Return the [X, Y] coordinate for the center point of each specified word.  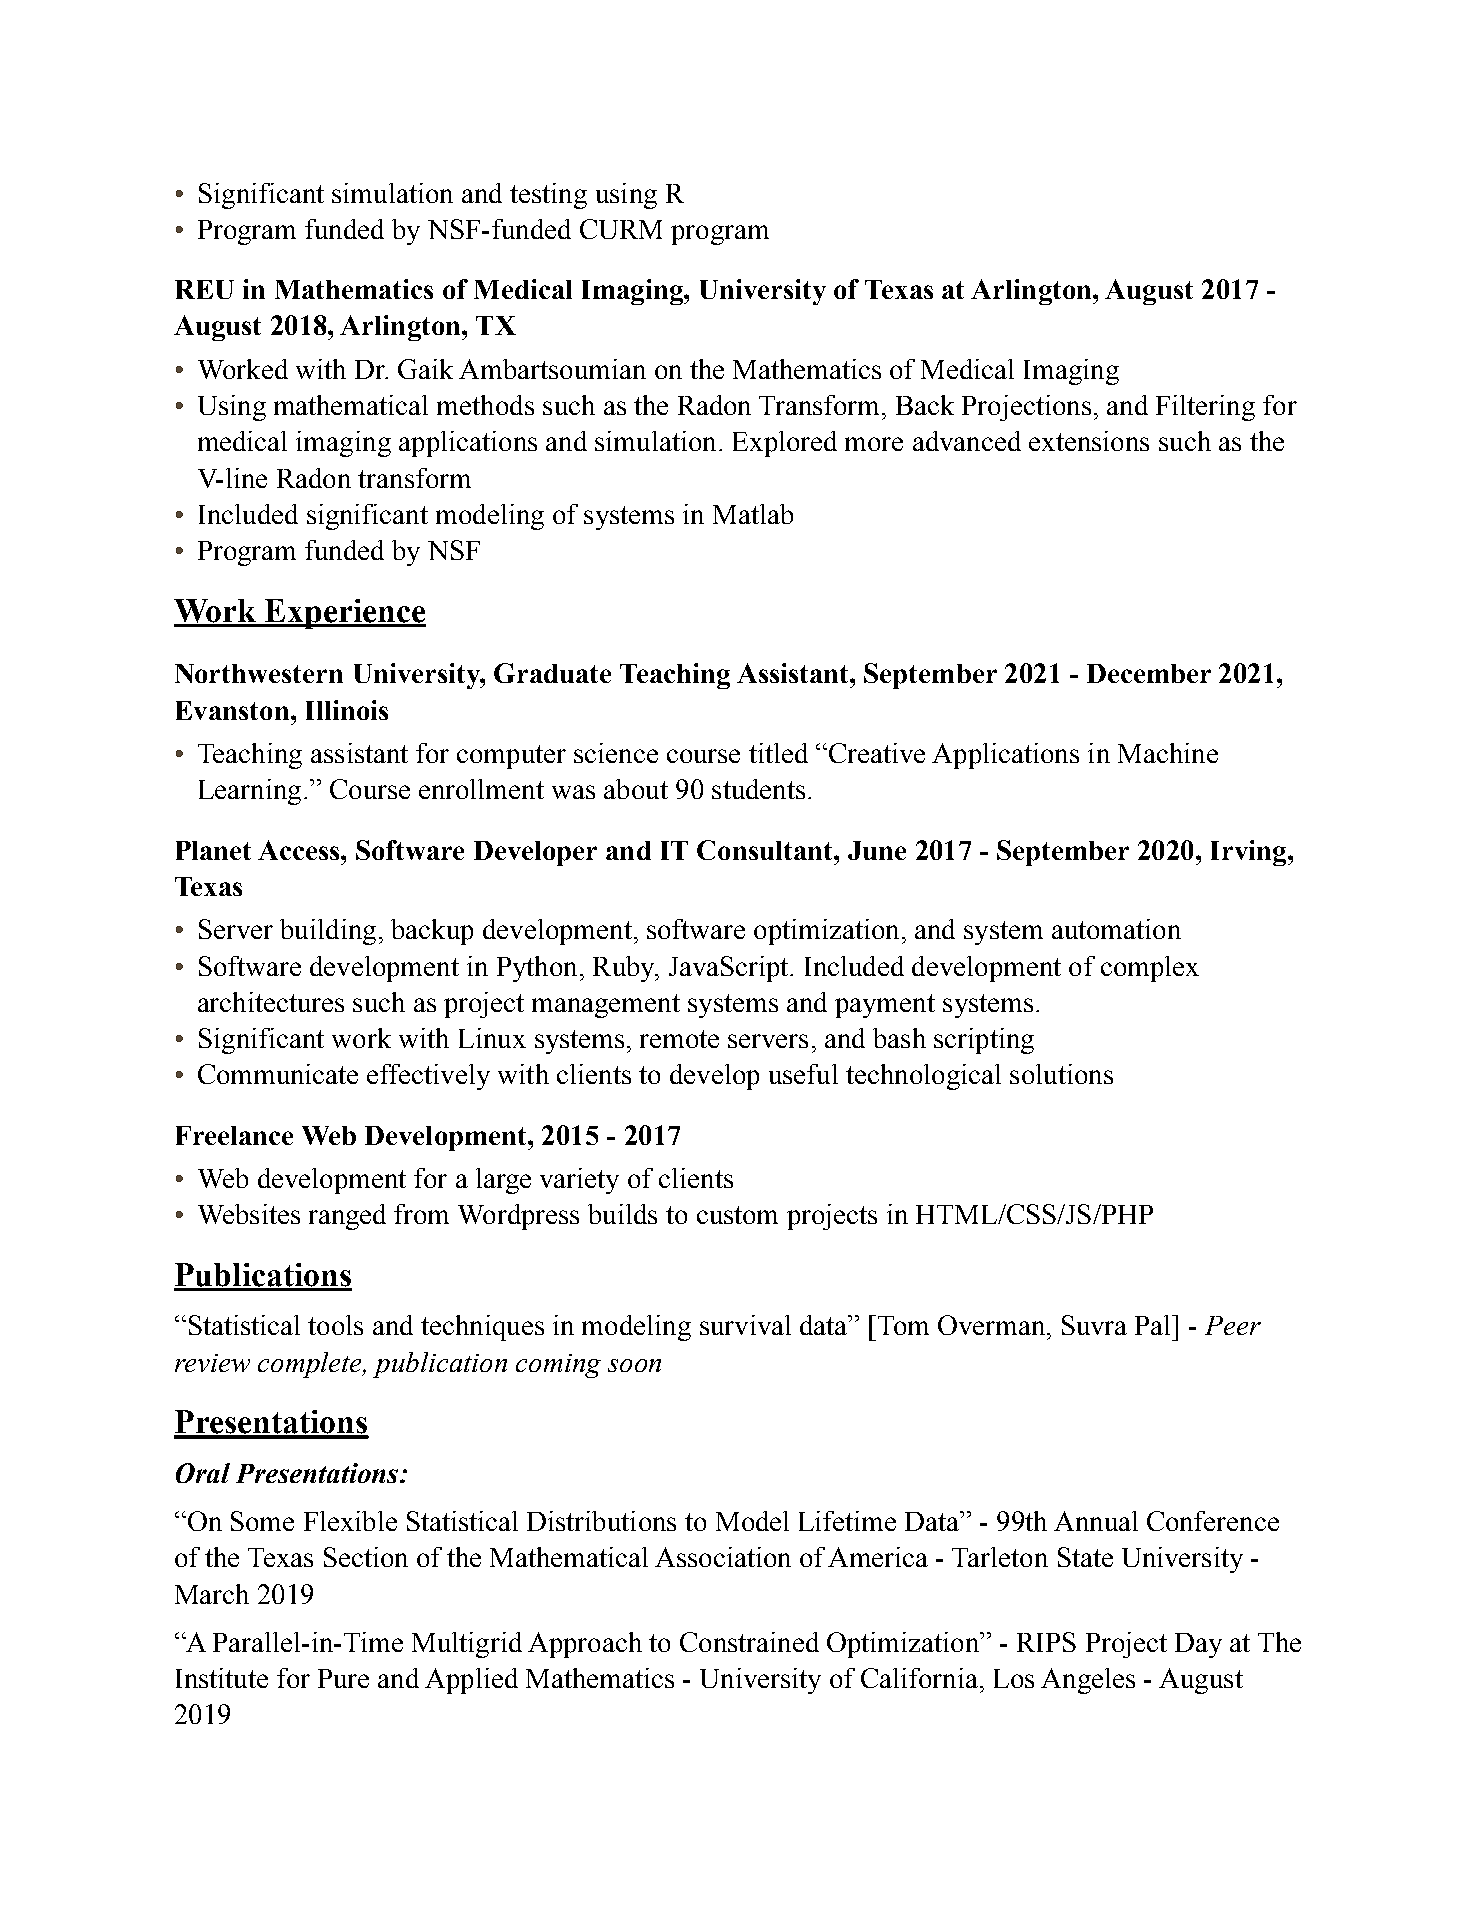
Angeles [1088, 1681]
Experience [344, 614]
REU [204, 289]
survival [745, 1325]
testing [548, 196]
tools [335, 1325]
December [1149, 673]
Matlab [753, 514]
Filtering [1205, 408]
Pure [343, 1678]
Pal [1154, 1325]
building [328, 932]
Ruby [625, 969]
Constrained [749, 1642]
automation [1116, 929]
